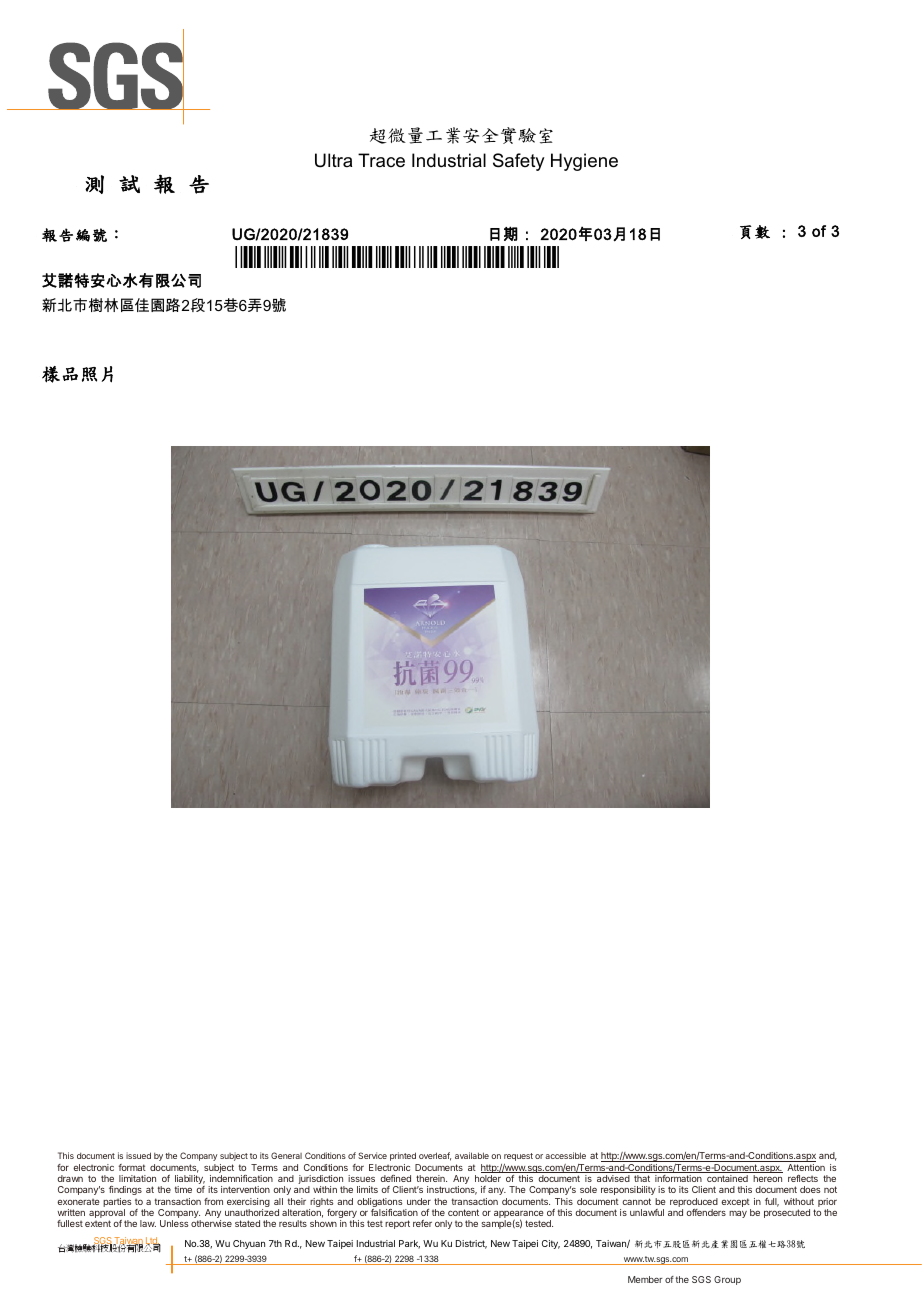 Image resolution: width=924 pixels, height=1308 pixels. What do you see at coordinates (381, 160) in the image?
I see `Trace` at bounding box center [381, 160].
